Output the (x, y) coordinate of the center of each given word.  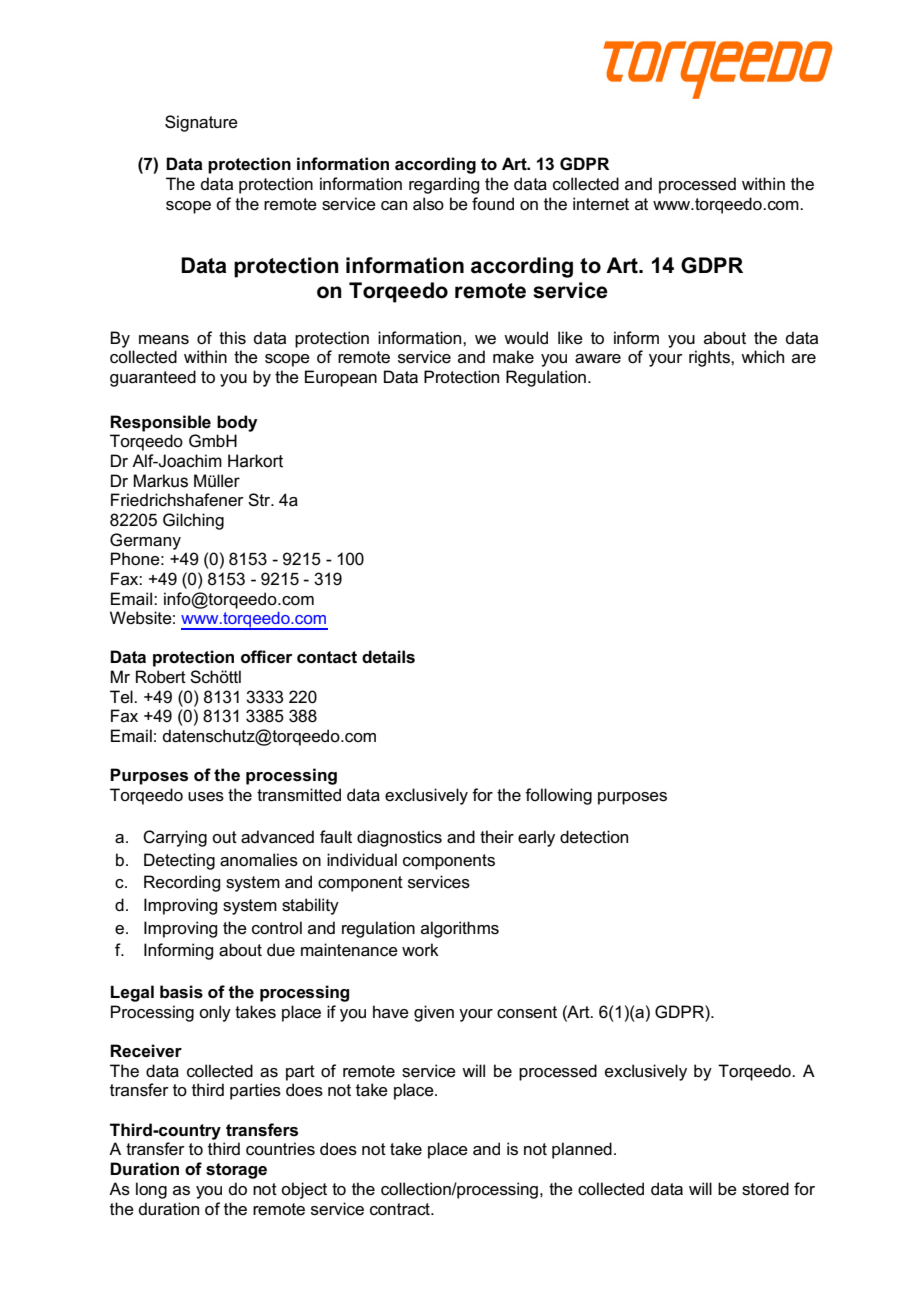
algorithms (460, 929)
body (237, 423)
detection (594, 837)
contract (401, 1209)
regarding (444, 185)
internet (601, 204)
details (388, 657)
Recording (182, 883)
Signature (201, 123)
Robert (161, 677)
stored (765, 1189)
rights (710, 358)
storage (236, 1171)
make (513, 357)
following (558, 796)
